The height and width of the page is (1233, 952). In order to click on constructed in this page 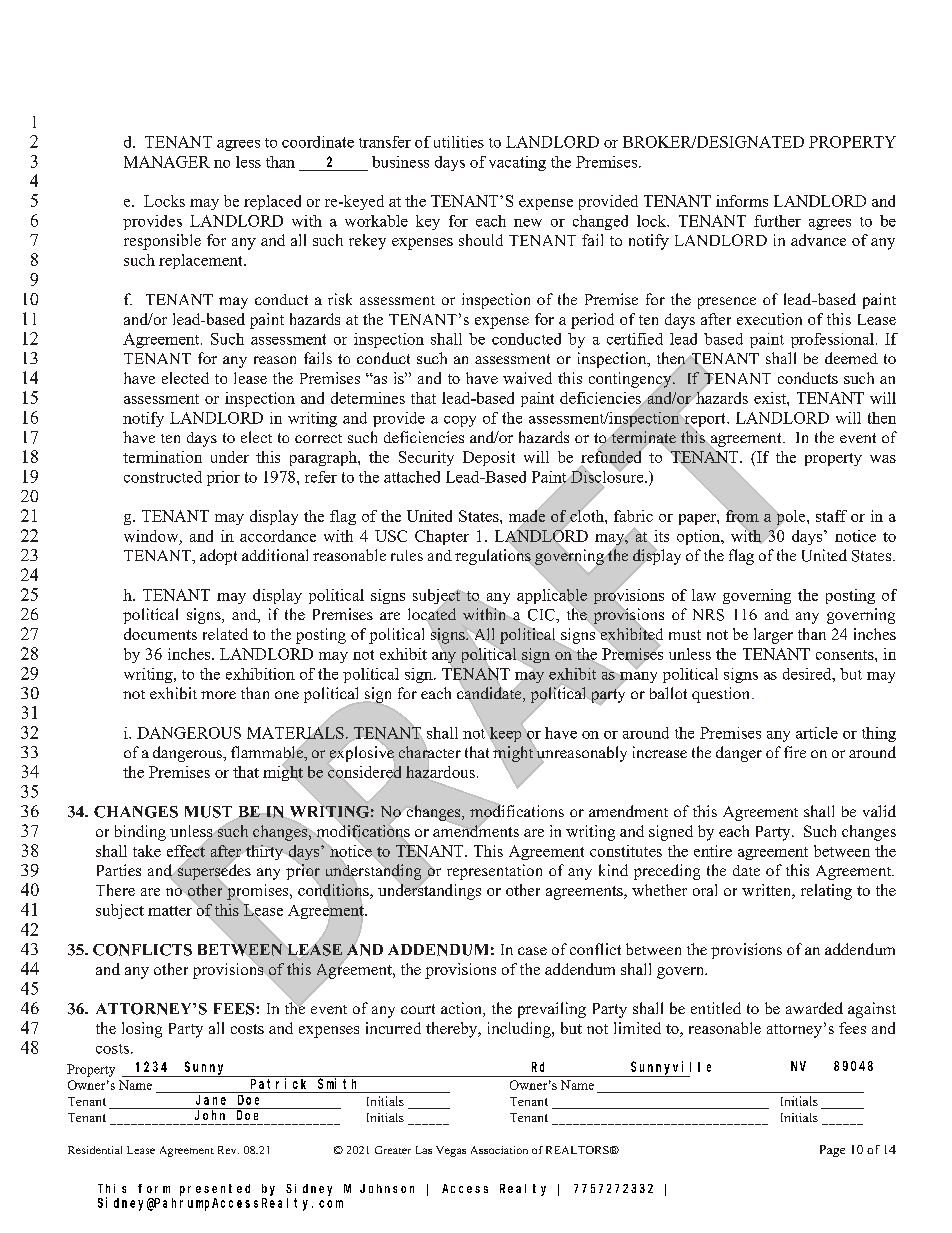, I will do `click(163, 477)`.
